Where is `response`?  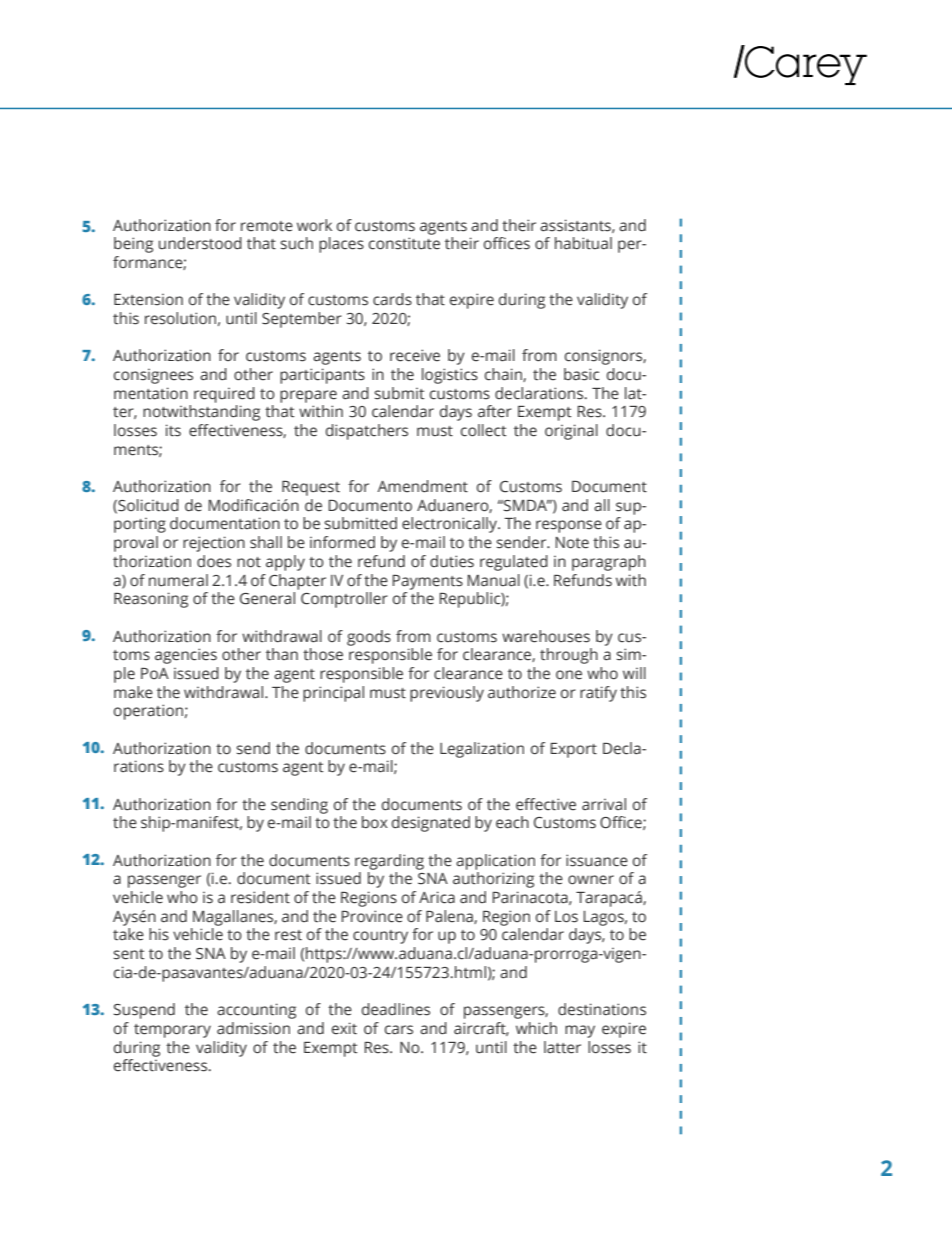
response is located at coordinates (569, 526).
